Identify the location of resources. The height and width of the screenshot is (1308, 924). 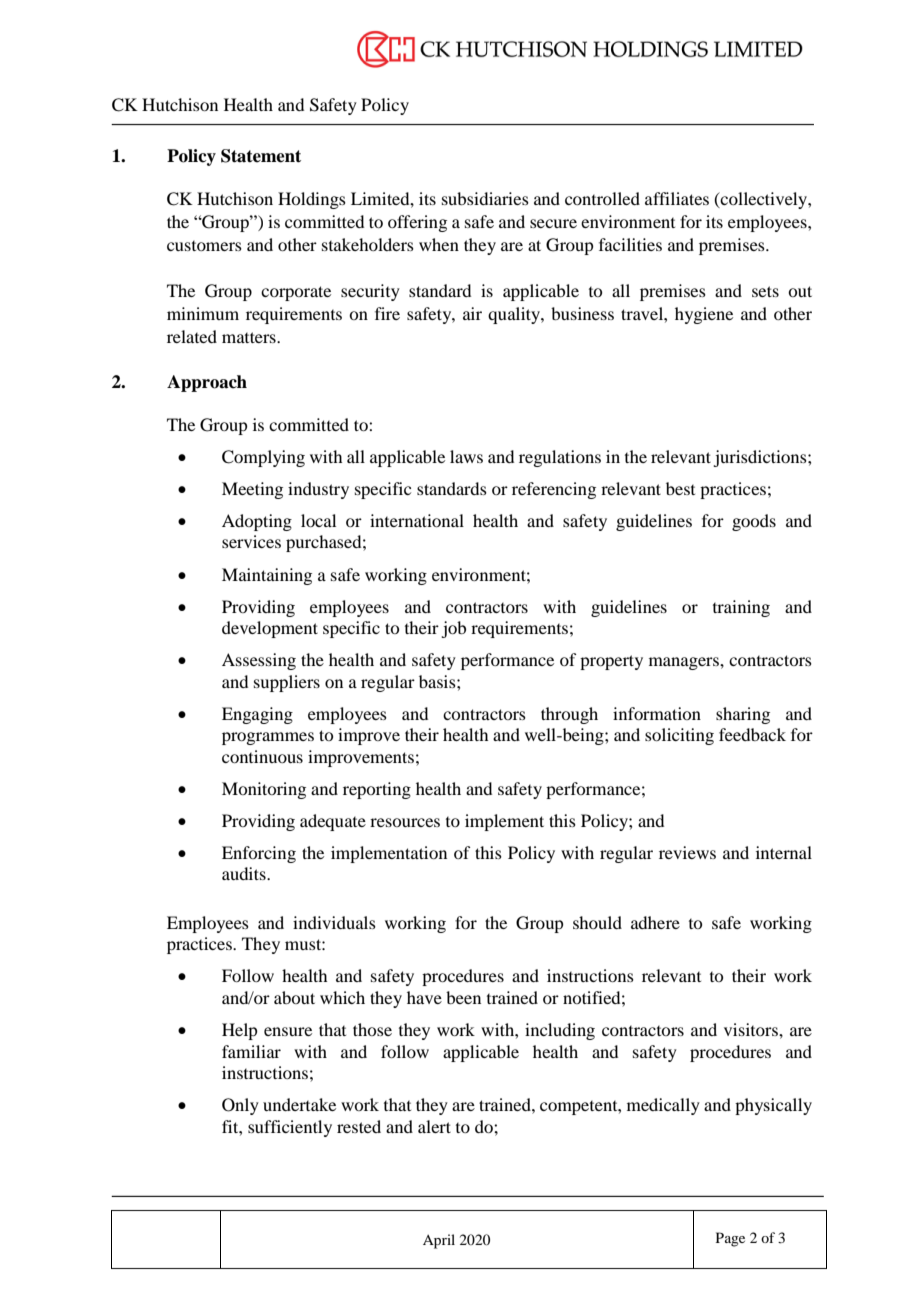
(405, 822).
